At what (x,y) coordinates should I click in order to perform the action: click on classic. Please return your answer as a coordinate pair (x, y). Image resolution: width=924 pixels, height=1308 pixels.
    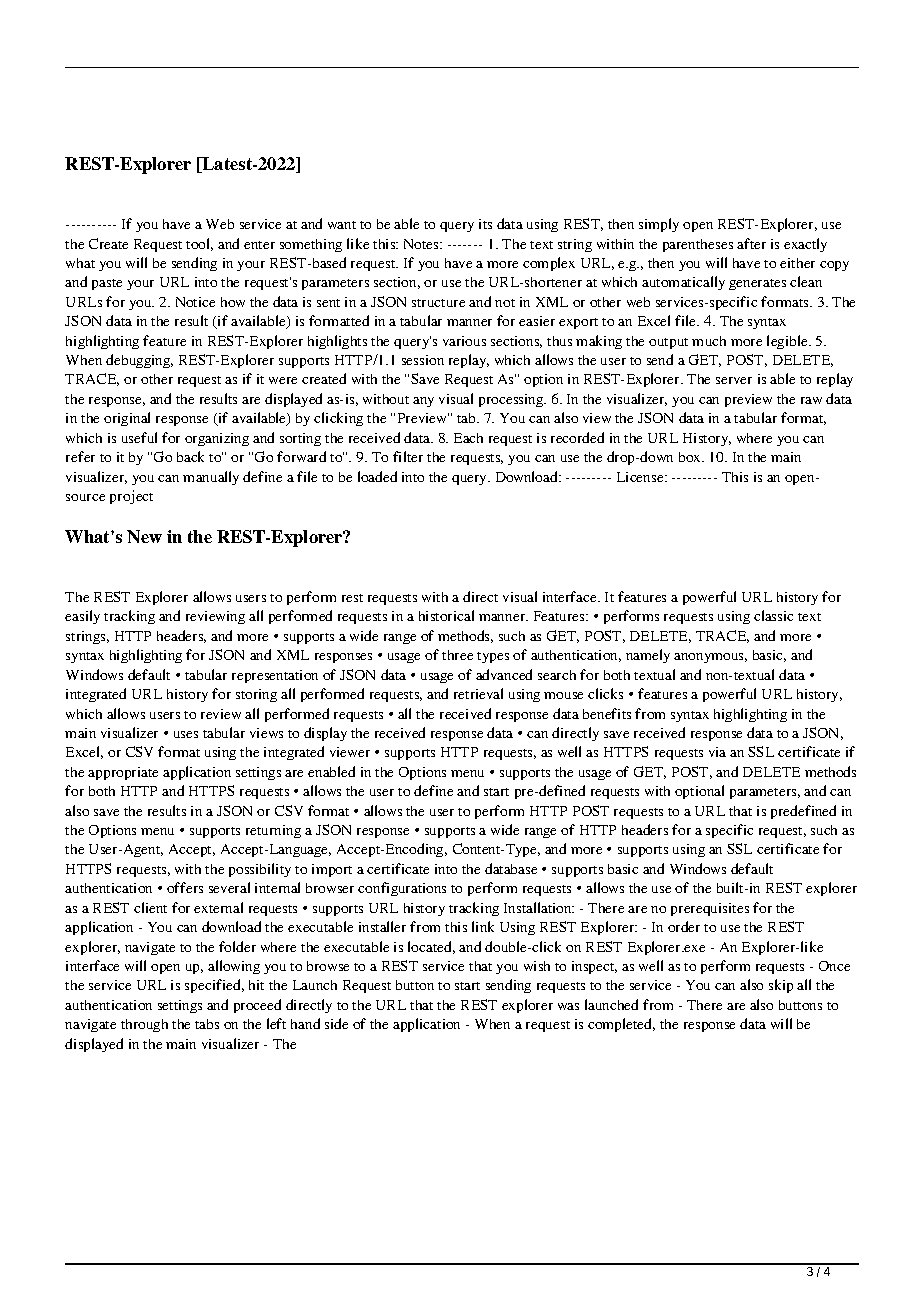
    Looking at the image, I should click on (773, 615).
